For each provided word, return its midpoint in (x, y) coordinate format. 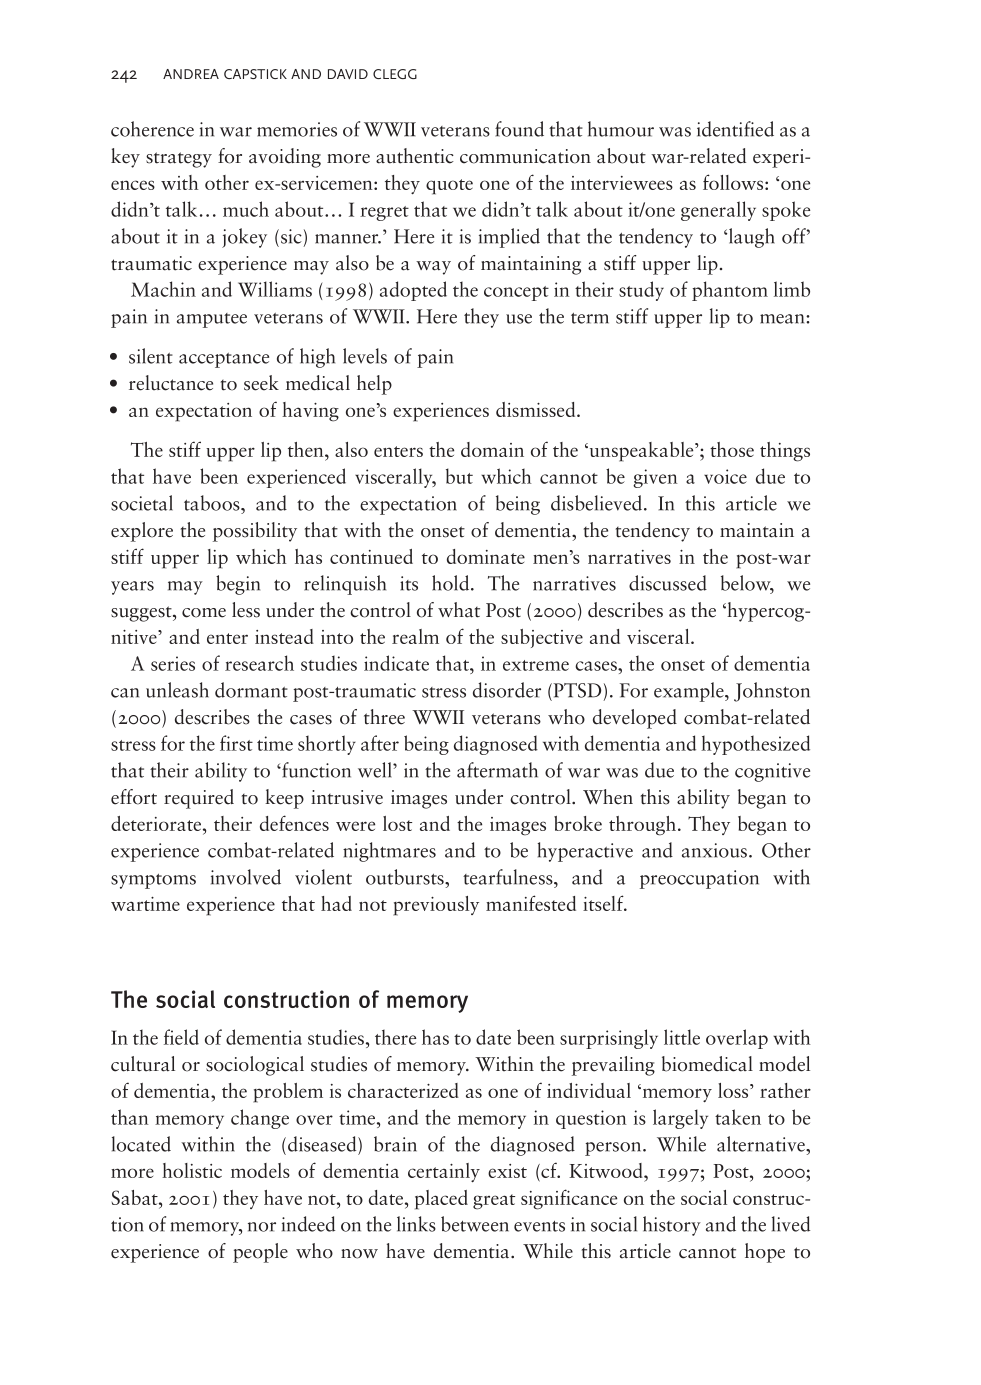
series (173, 663)
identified (735, 129)
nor (262, 1227)
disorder (507, 690)
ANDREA (191, 74)
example (690, 692)
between (475, 1224)
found (519, 129)
